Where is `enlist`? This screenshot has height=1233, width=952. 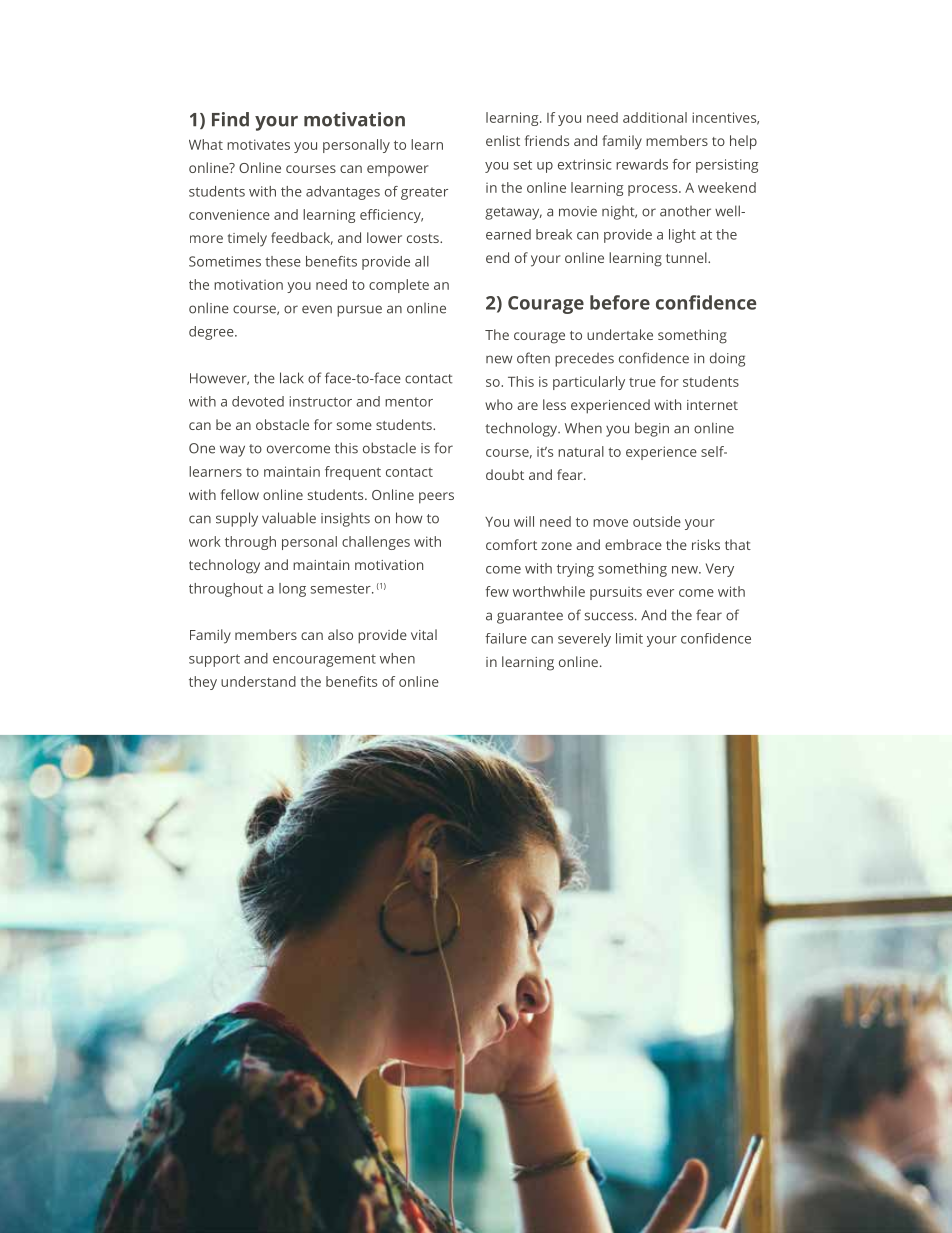
enlist is located at coordinates (503, 140).
